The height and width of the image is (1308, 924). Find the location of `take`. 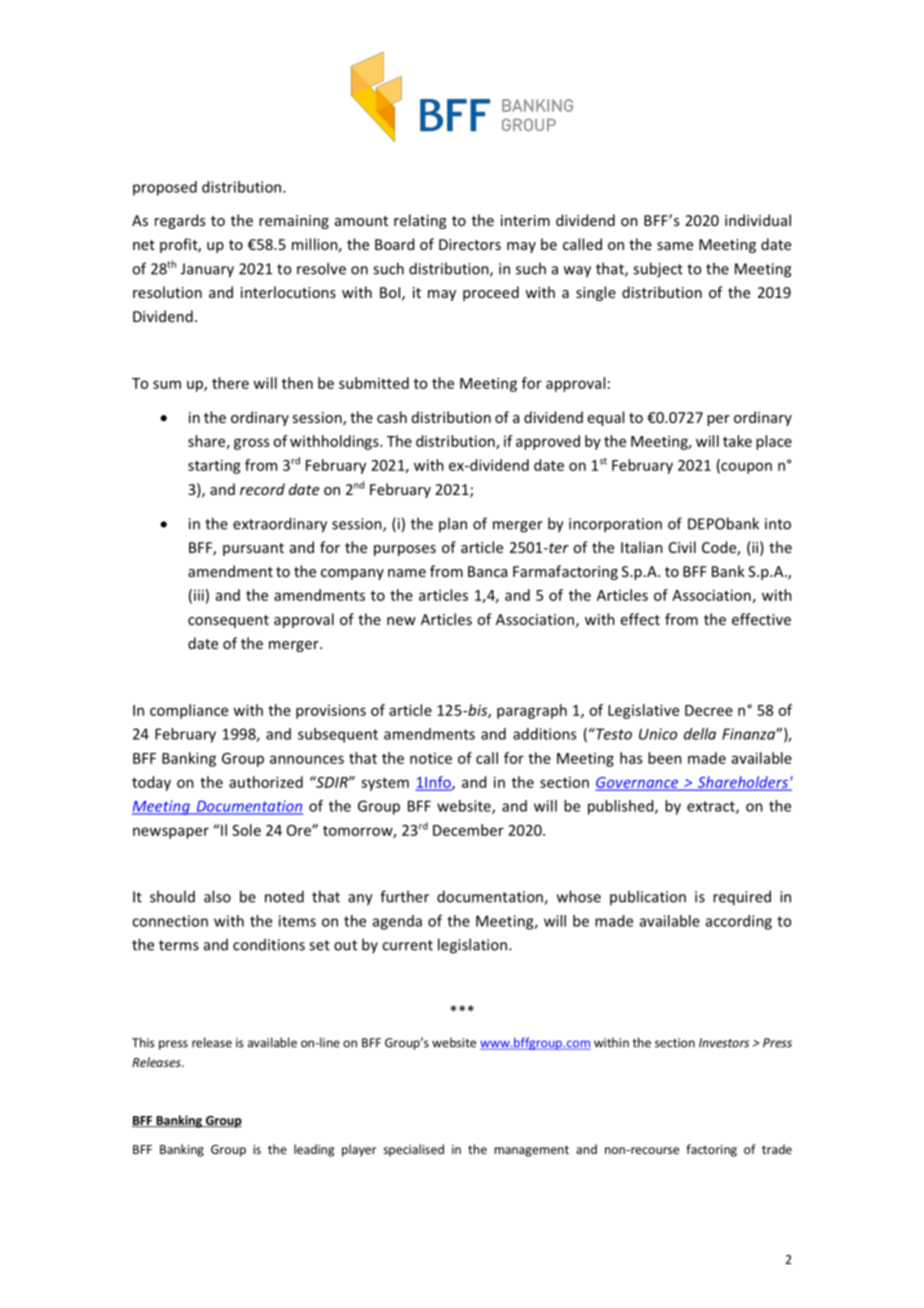

take is located at coordinates (737, 441).
